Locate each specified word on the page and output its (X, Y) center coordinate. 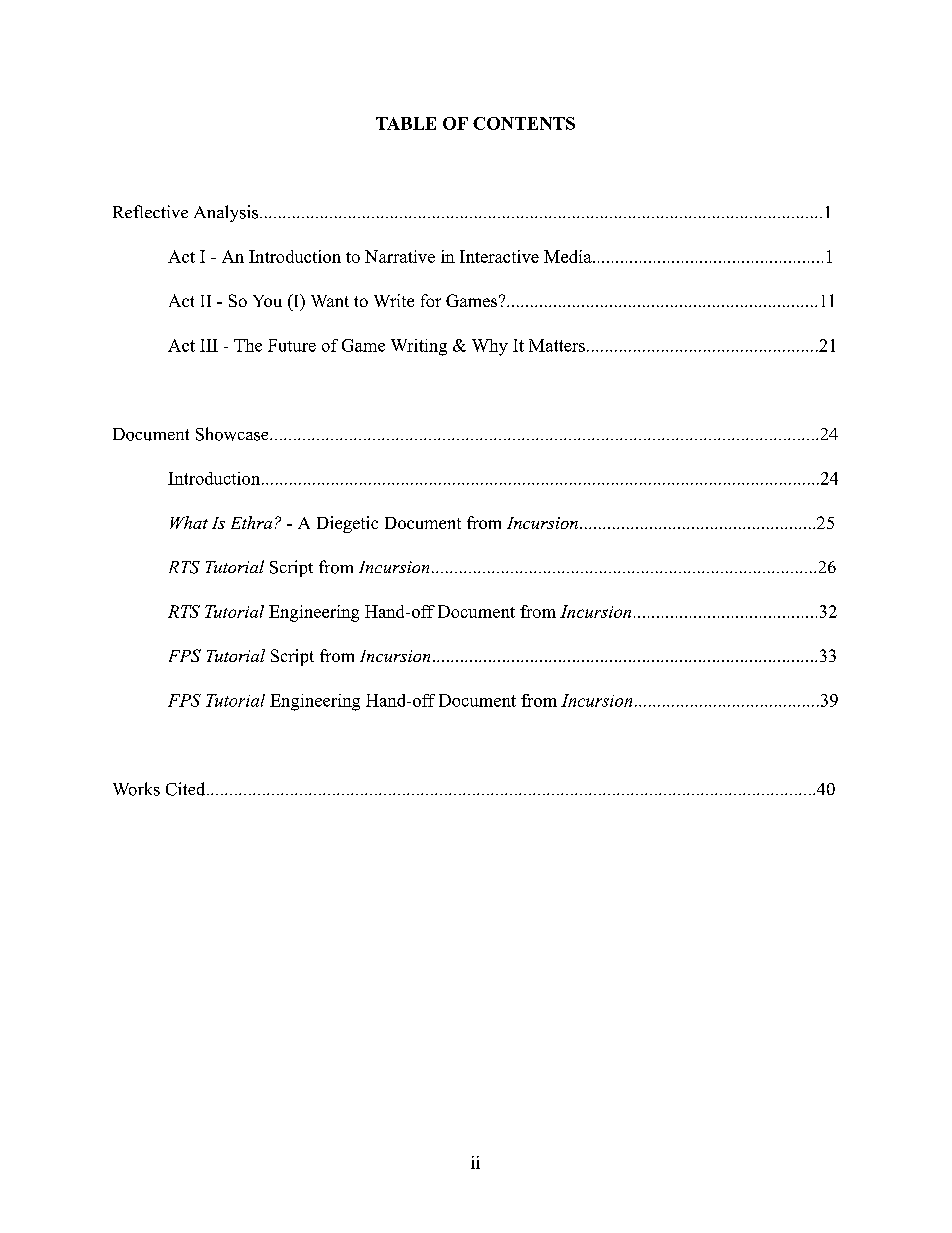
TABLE (406, 123)
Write (394, 300)
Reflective (150, 211)
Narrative (400, 256)
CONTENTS (524, 123)
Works (136, 789)
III (209, 345)
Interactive (499, 256)
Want (330, 301)
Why (490, 347)
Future (292, 345)
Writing (419, 347)
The (248, 345)
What (189, 522)
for (431, 300)
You (267, 301)
